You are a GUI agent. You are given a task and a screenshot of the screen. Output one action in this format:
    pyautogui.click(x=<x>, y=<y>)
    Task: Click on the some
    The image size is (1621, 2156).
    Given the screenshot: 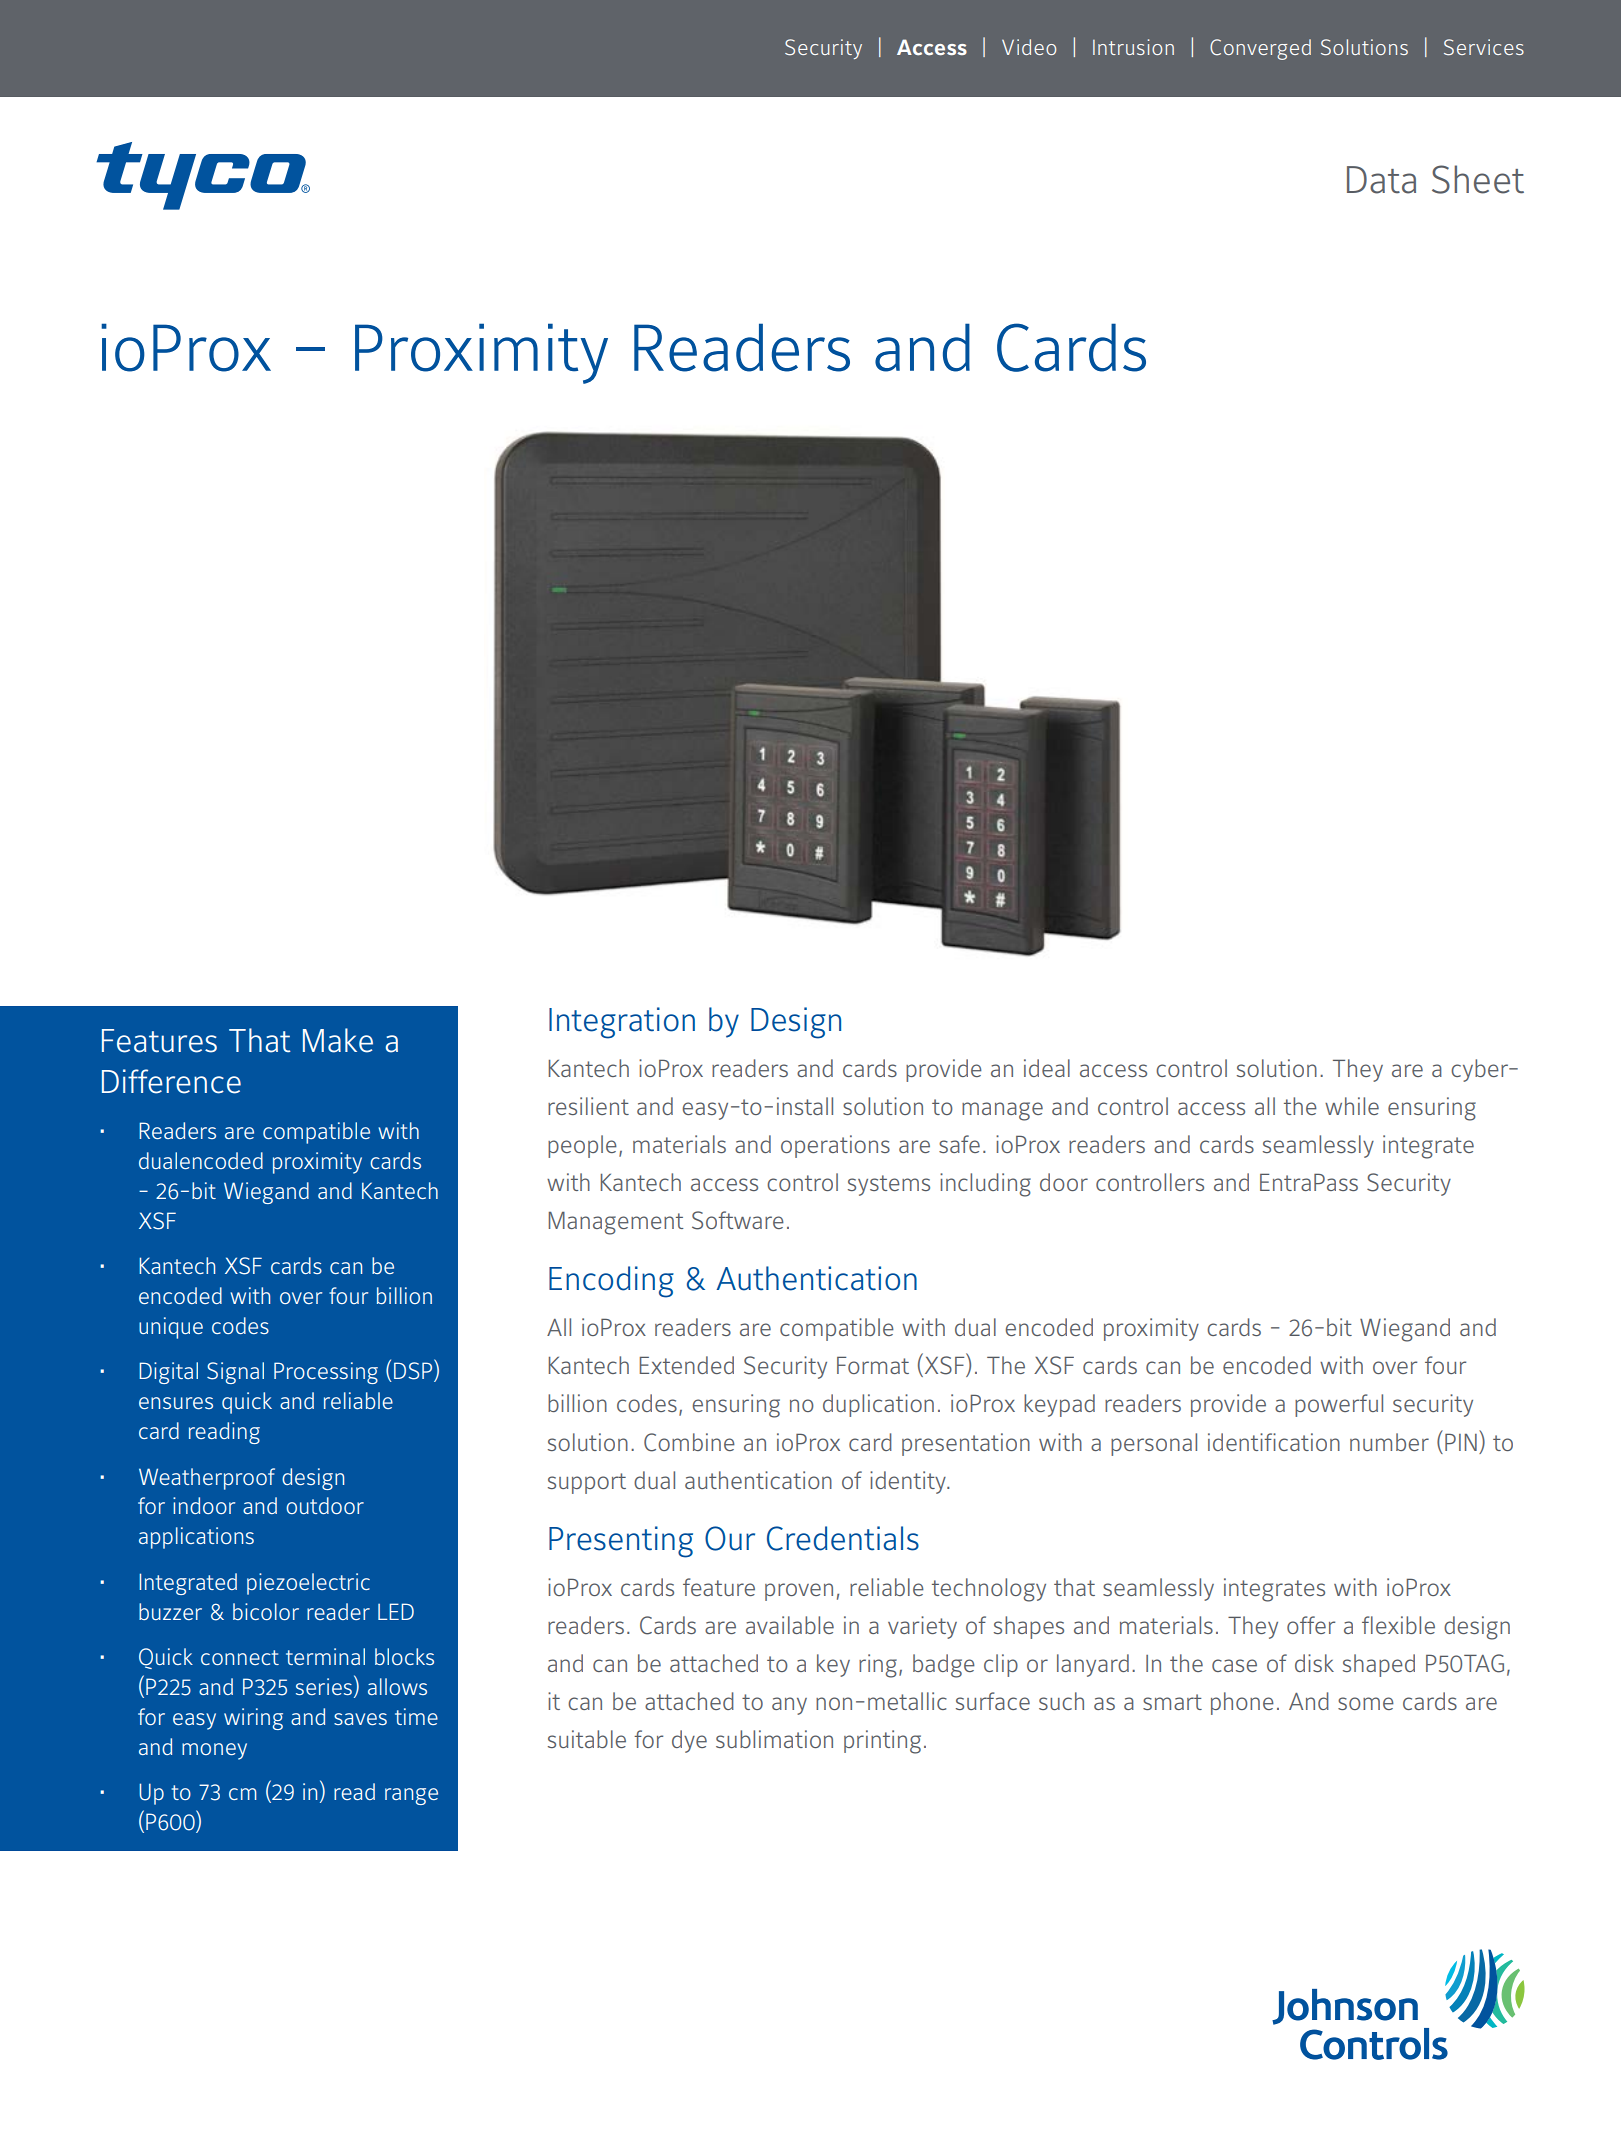 What is the action you would take?
    pyautogui.click(x=1366, y=1703)
